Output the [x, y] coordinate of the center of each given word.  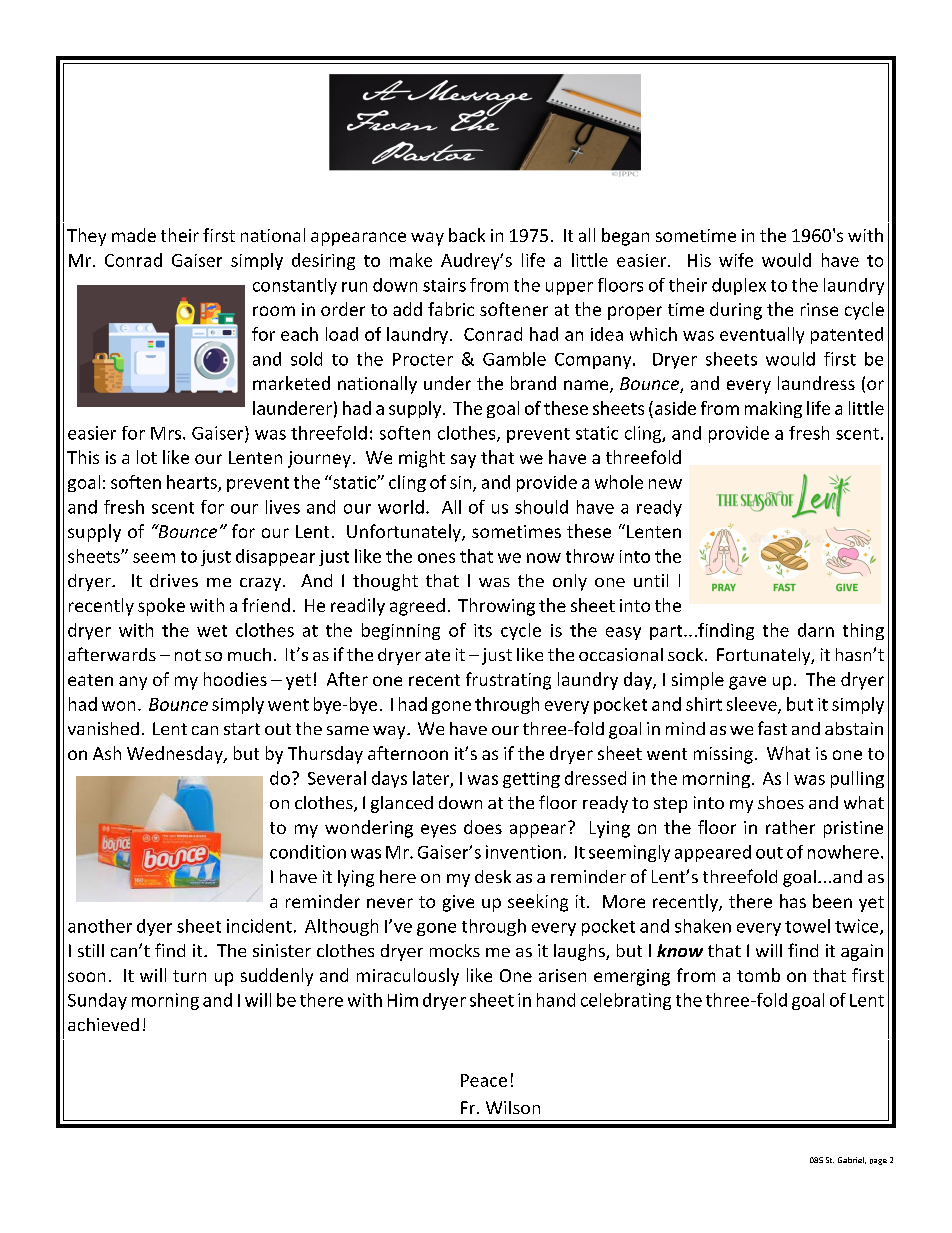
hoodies [235, 679]
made [134, 235]
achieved [103, 1024]
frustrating [508, 681]
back [467, 235]
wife [736, 260]
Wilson [513, 1107]
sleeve [753, 705]
